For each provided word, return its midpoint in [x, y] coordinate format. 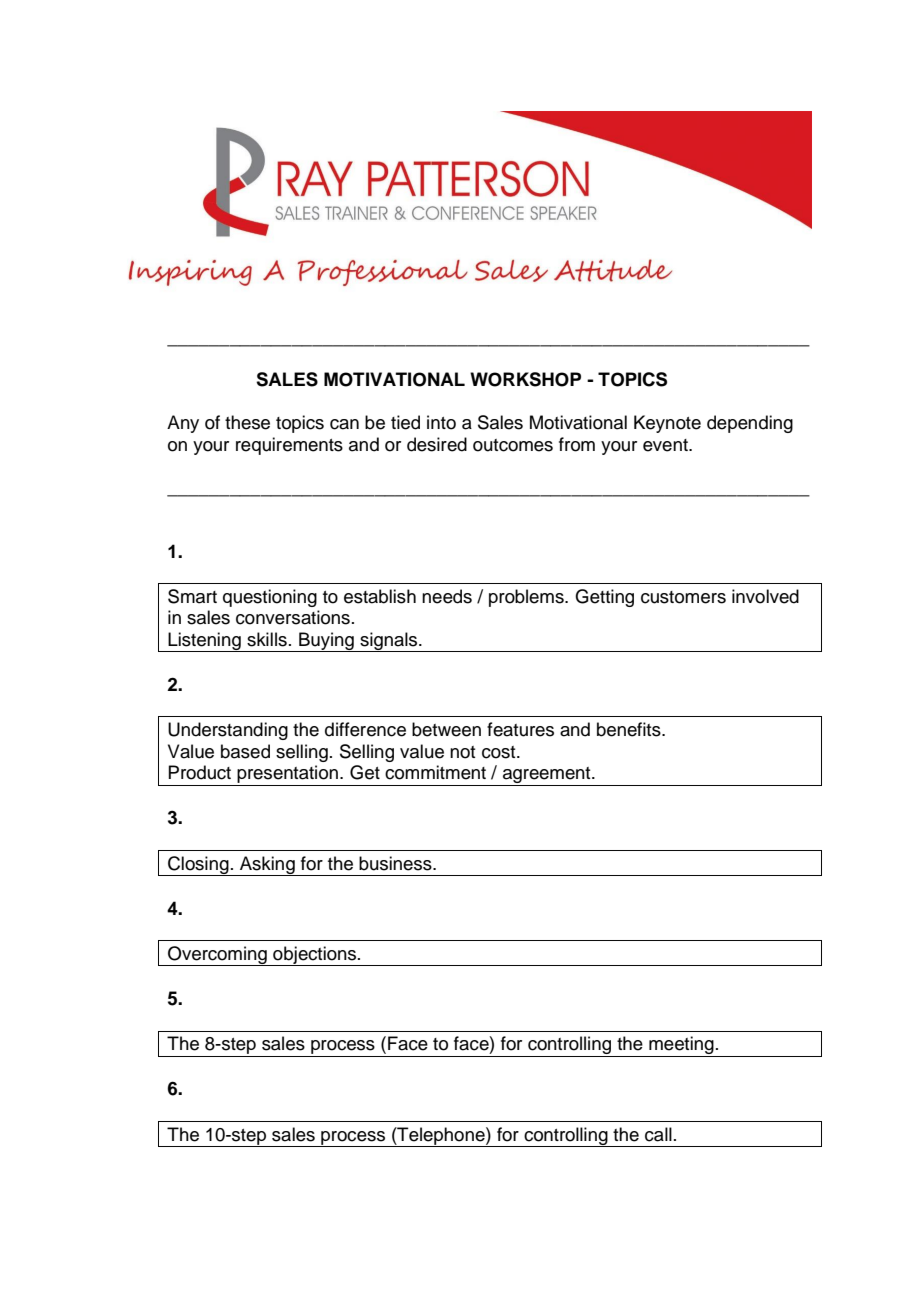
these [247, 422]
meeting [681, 1046]
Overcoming [217, 956]
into [441, 422]
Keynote [667, 424]
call [658, 1134]
